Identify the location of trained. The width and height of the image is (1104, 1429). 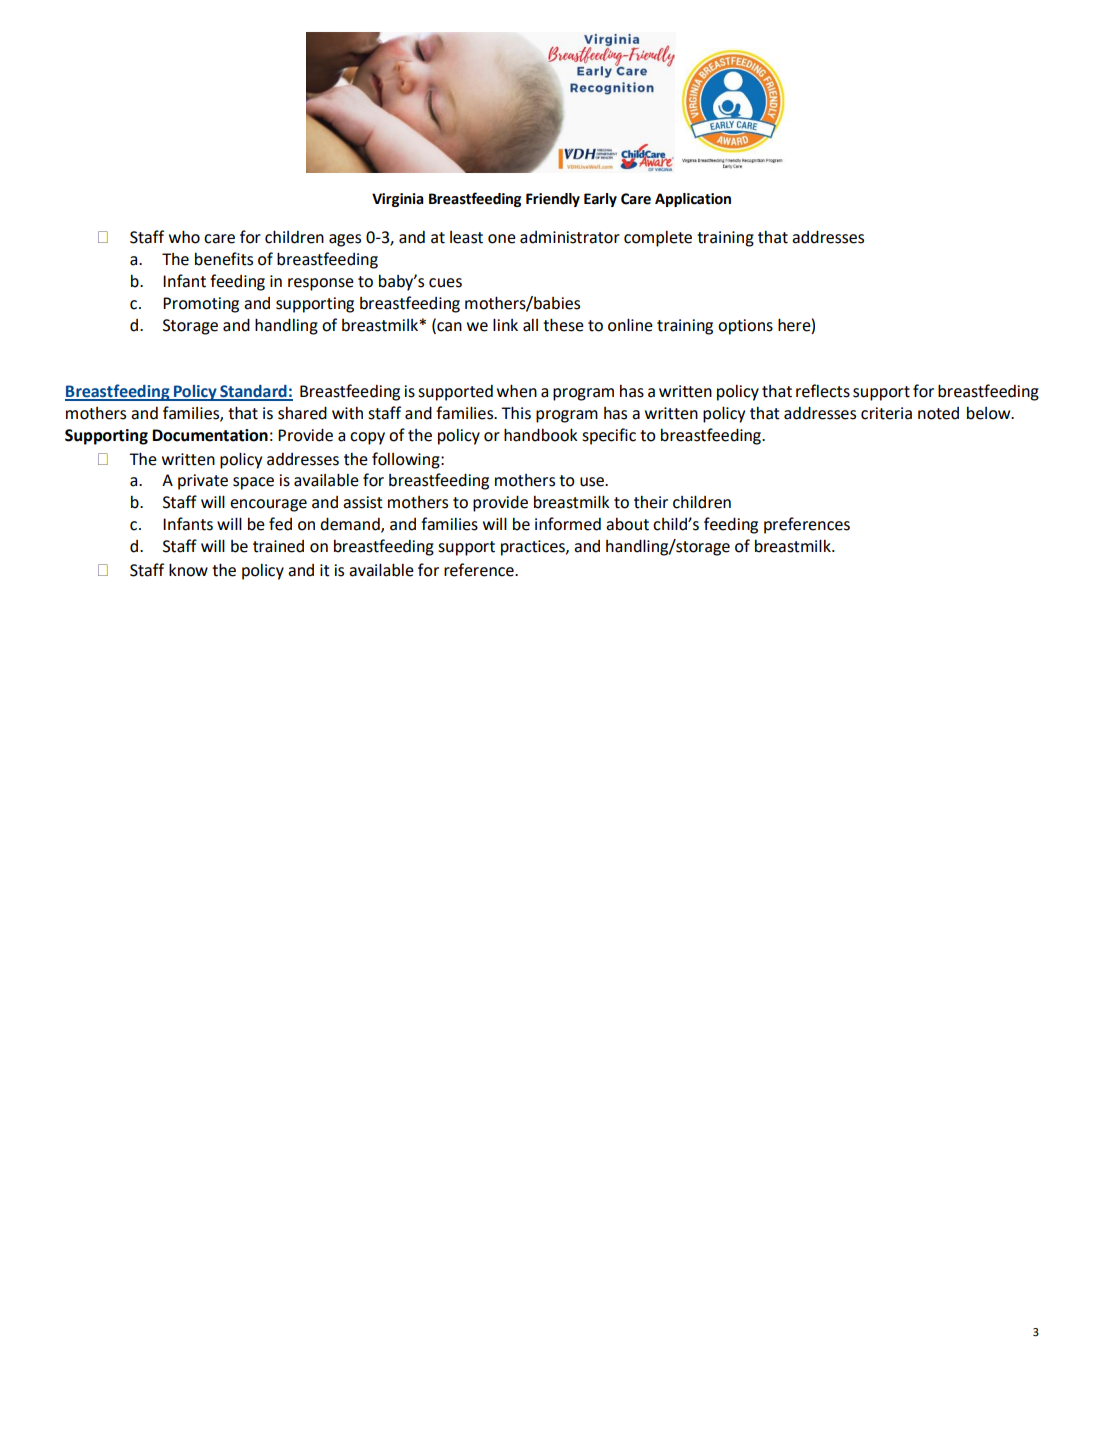
(278, 546).
